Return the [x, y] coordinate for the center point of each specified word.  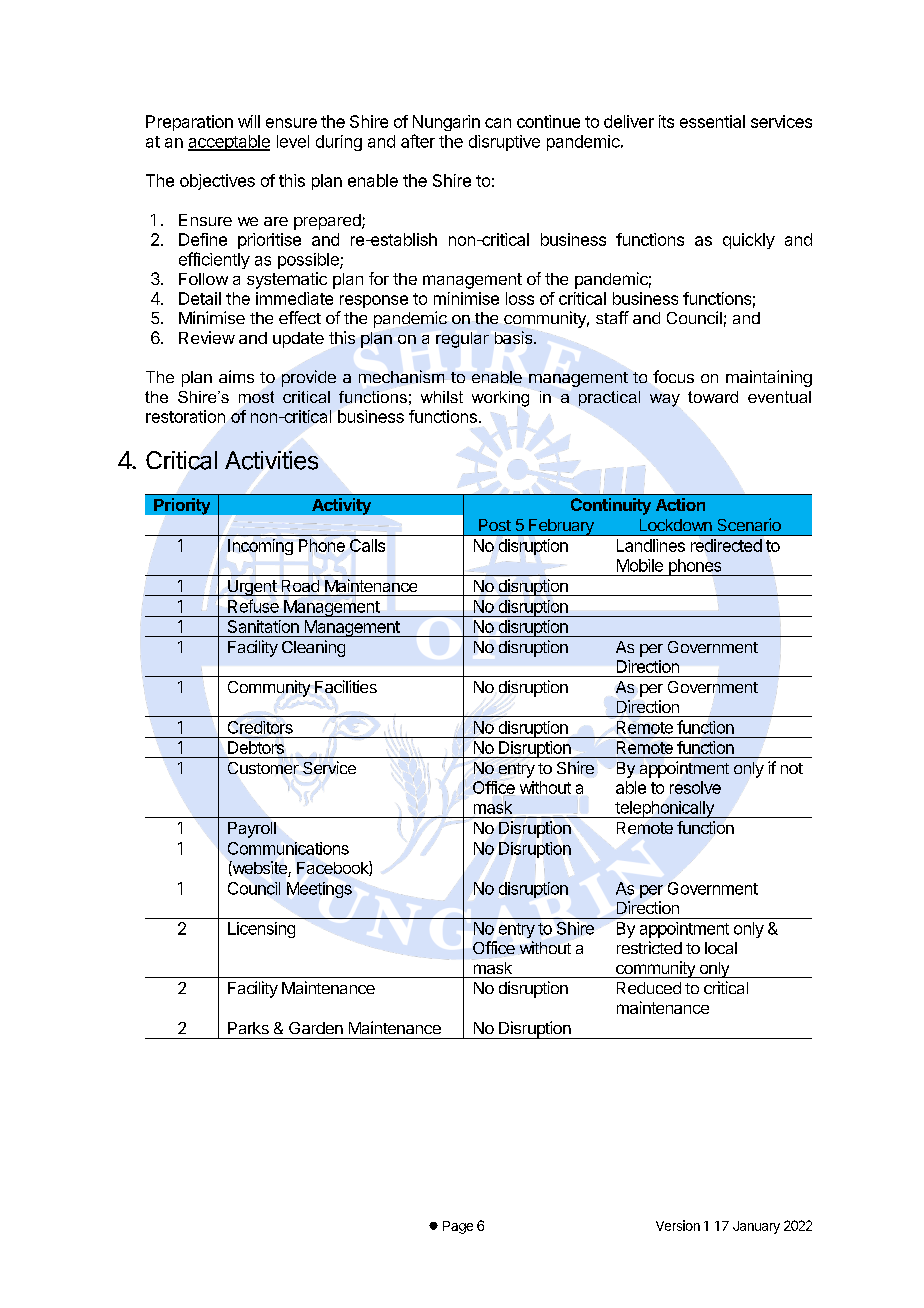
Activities [271, 460]
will [249, 121]
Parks [248, 1028]
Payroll [252, 830]
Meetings [319, 890]
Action [680, 504]
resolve [695, 787]
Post [495, 525]
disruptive [504, 143]
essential [712, 121]
